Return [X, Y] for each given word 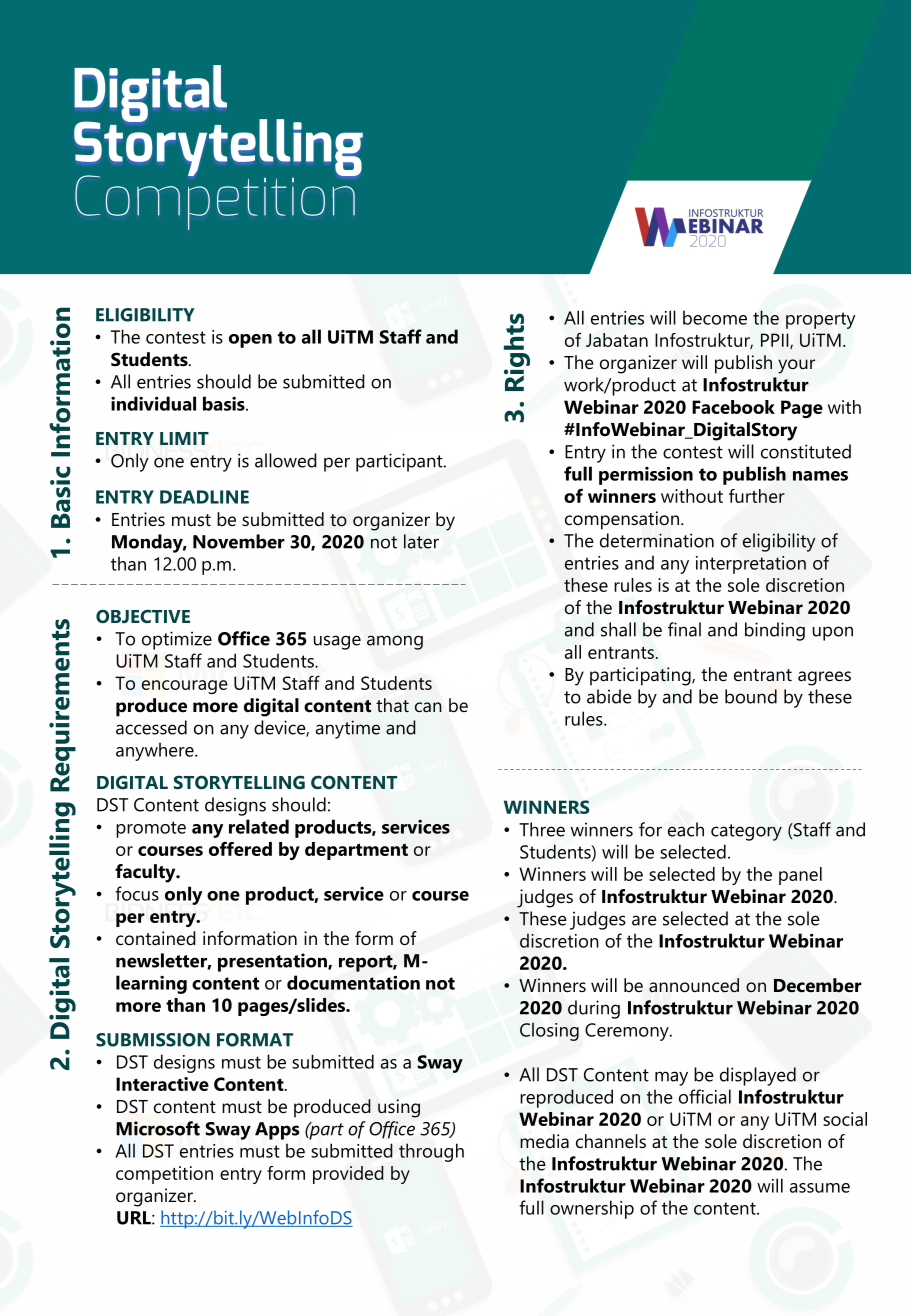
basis [225, 403]
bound [751, 696]
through [431, 1152]
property [820, 320]
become [715, 317]
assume [820, 1188]
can [428, 707]
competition [164, 1175]
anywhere [156, 751]
